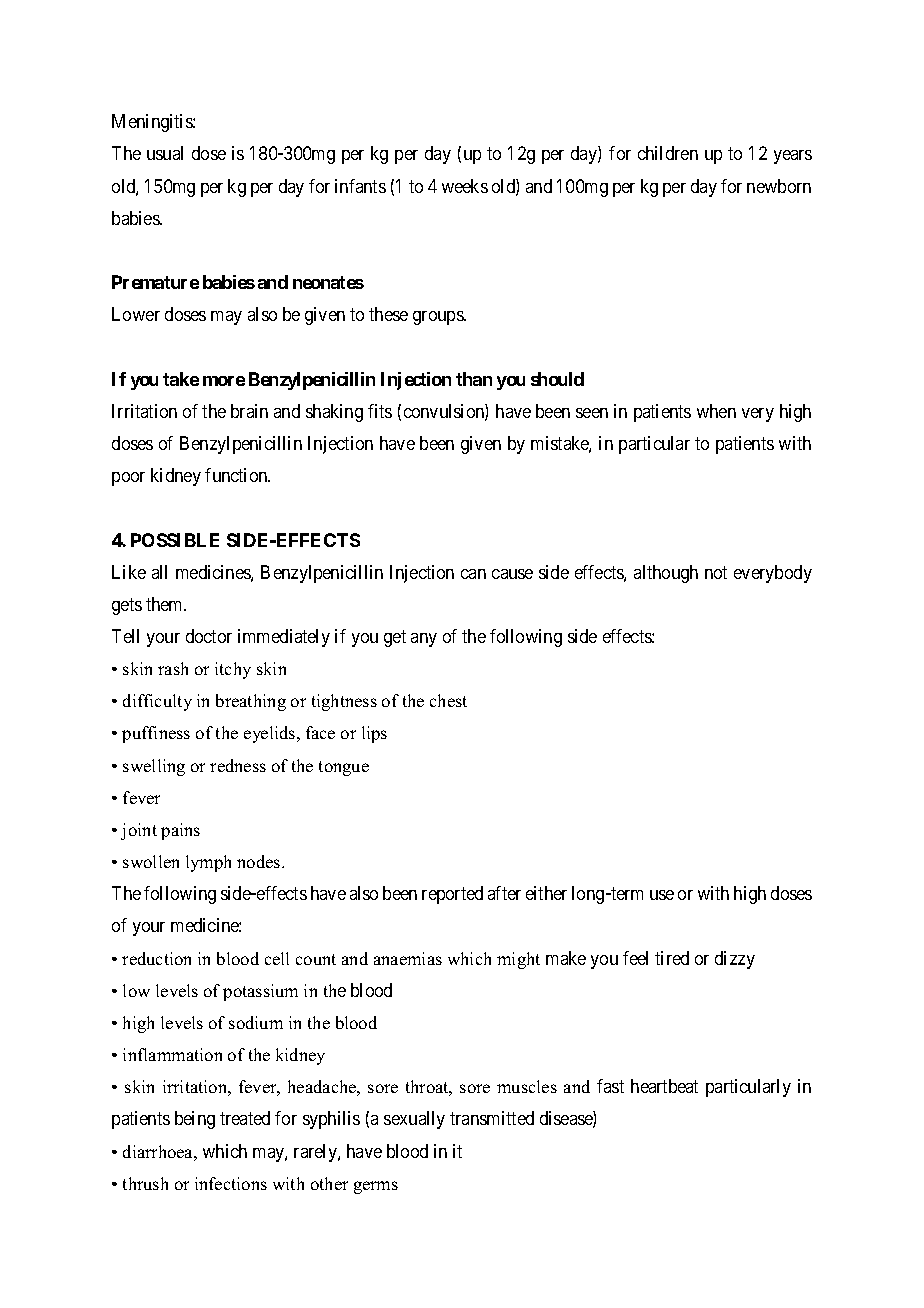 The width and height of the page is (924, 1308). What do you see at coordinates (231, 1183) in the page?
I see `infections` at bounding box center [231, 1183].
